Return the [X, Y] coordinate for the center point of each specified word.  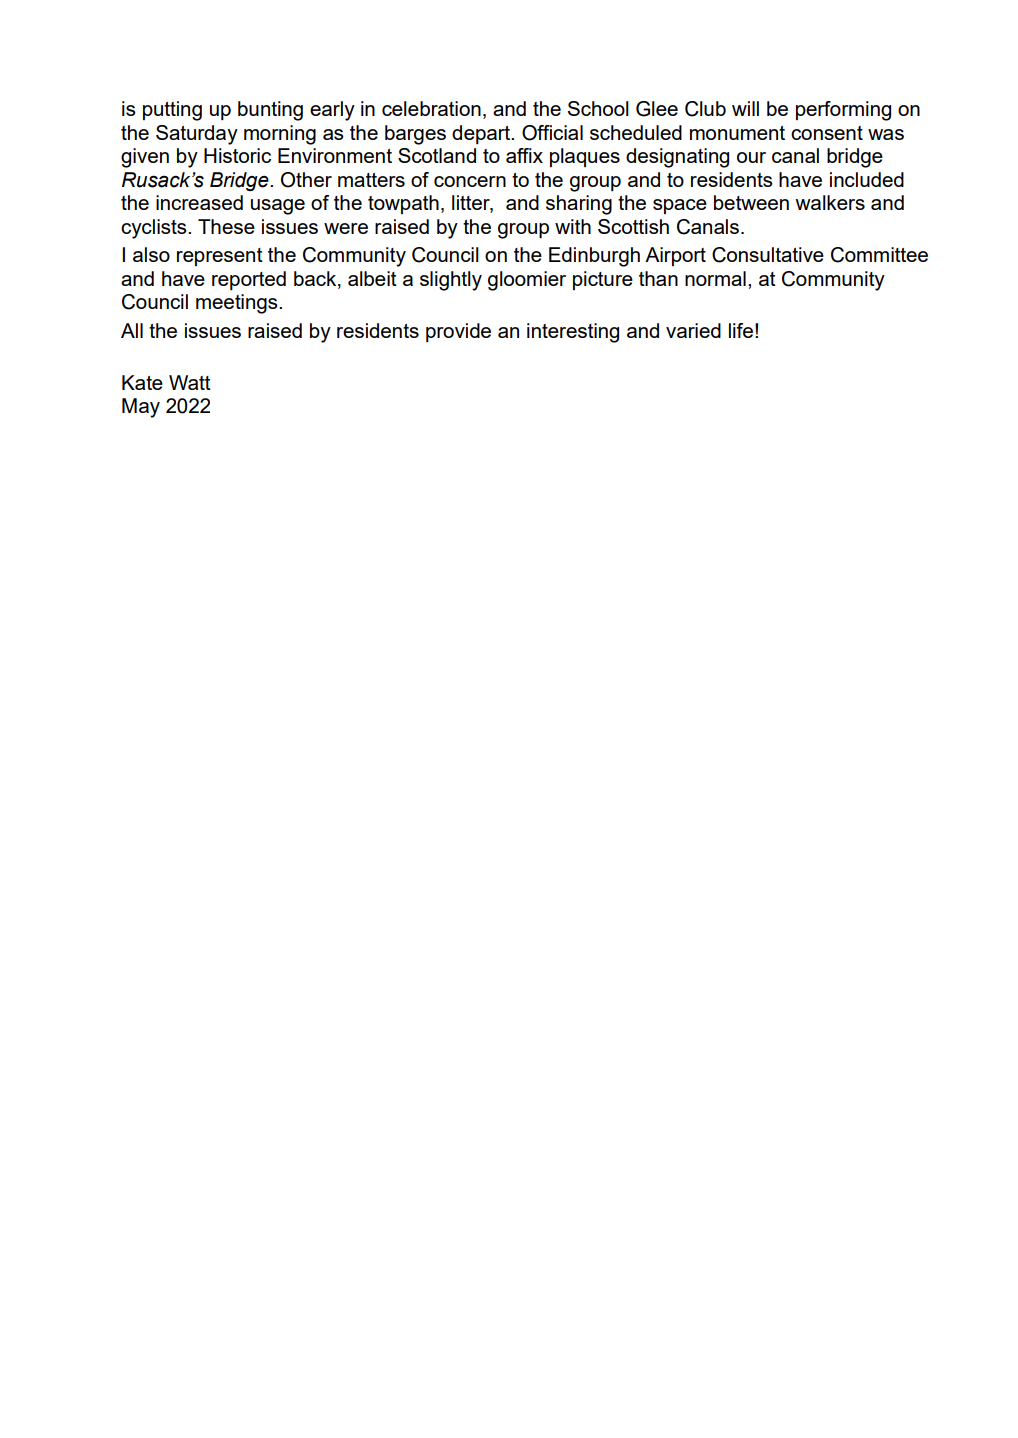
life [741, 330]
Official [552, 133]
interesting [573, 333]
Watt [190, 382]
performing [843, 111]
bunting [270, 111]
